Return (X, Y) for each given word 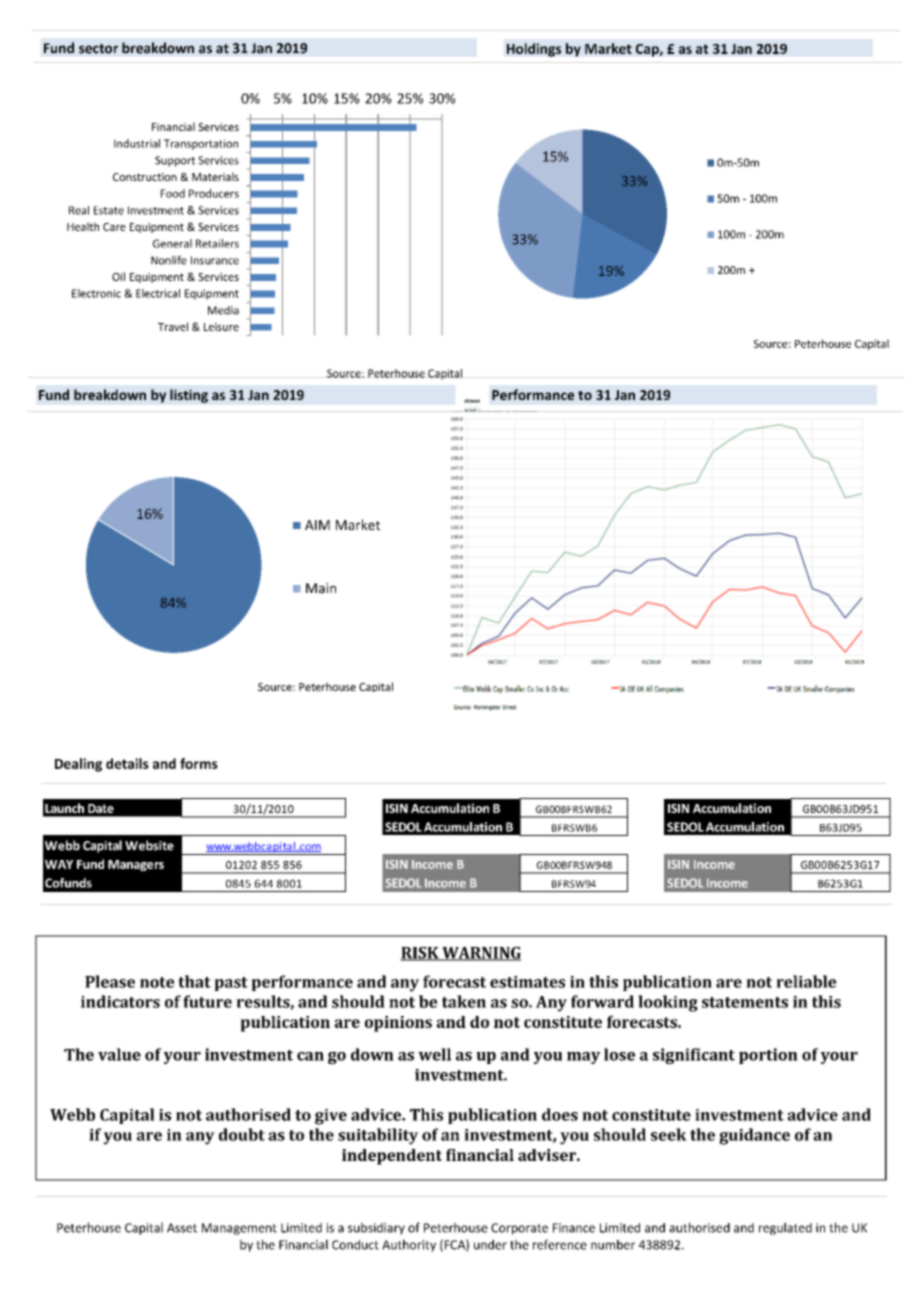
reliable (806, 981)
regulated (785, 1228)
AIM (317, 525)
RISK (420, 954)
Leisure (221, 327)
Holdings (534, 50)
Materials (215, 176)
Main (321, 588)
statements (745, 1002)
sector (98, 49)
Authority (409, 1245)
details (127, 763)
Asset (182, 1228)
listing (189, 396)
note (157, 982)
